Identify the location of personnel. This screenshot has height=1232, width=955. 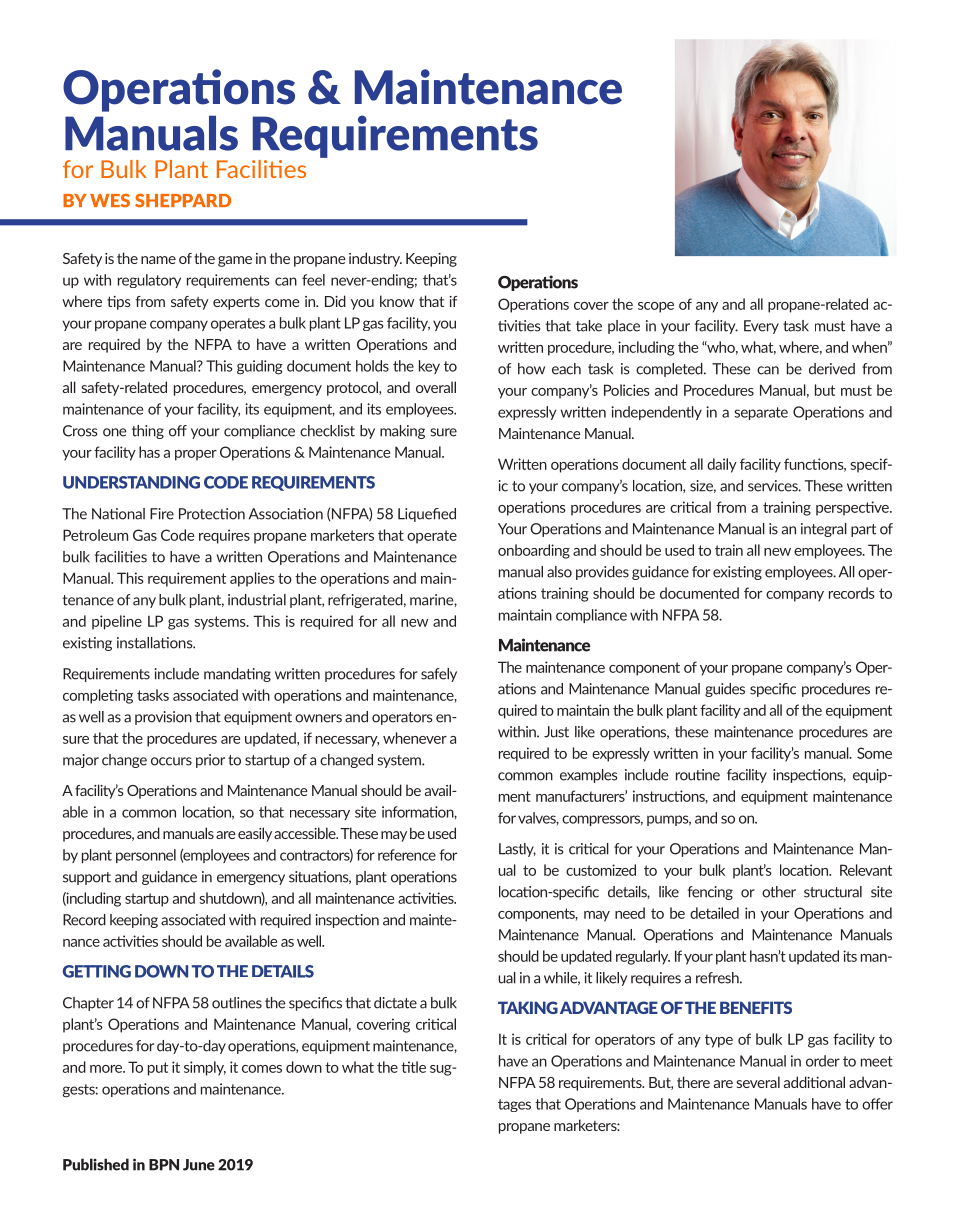
(146, 856).
